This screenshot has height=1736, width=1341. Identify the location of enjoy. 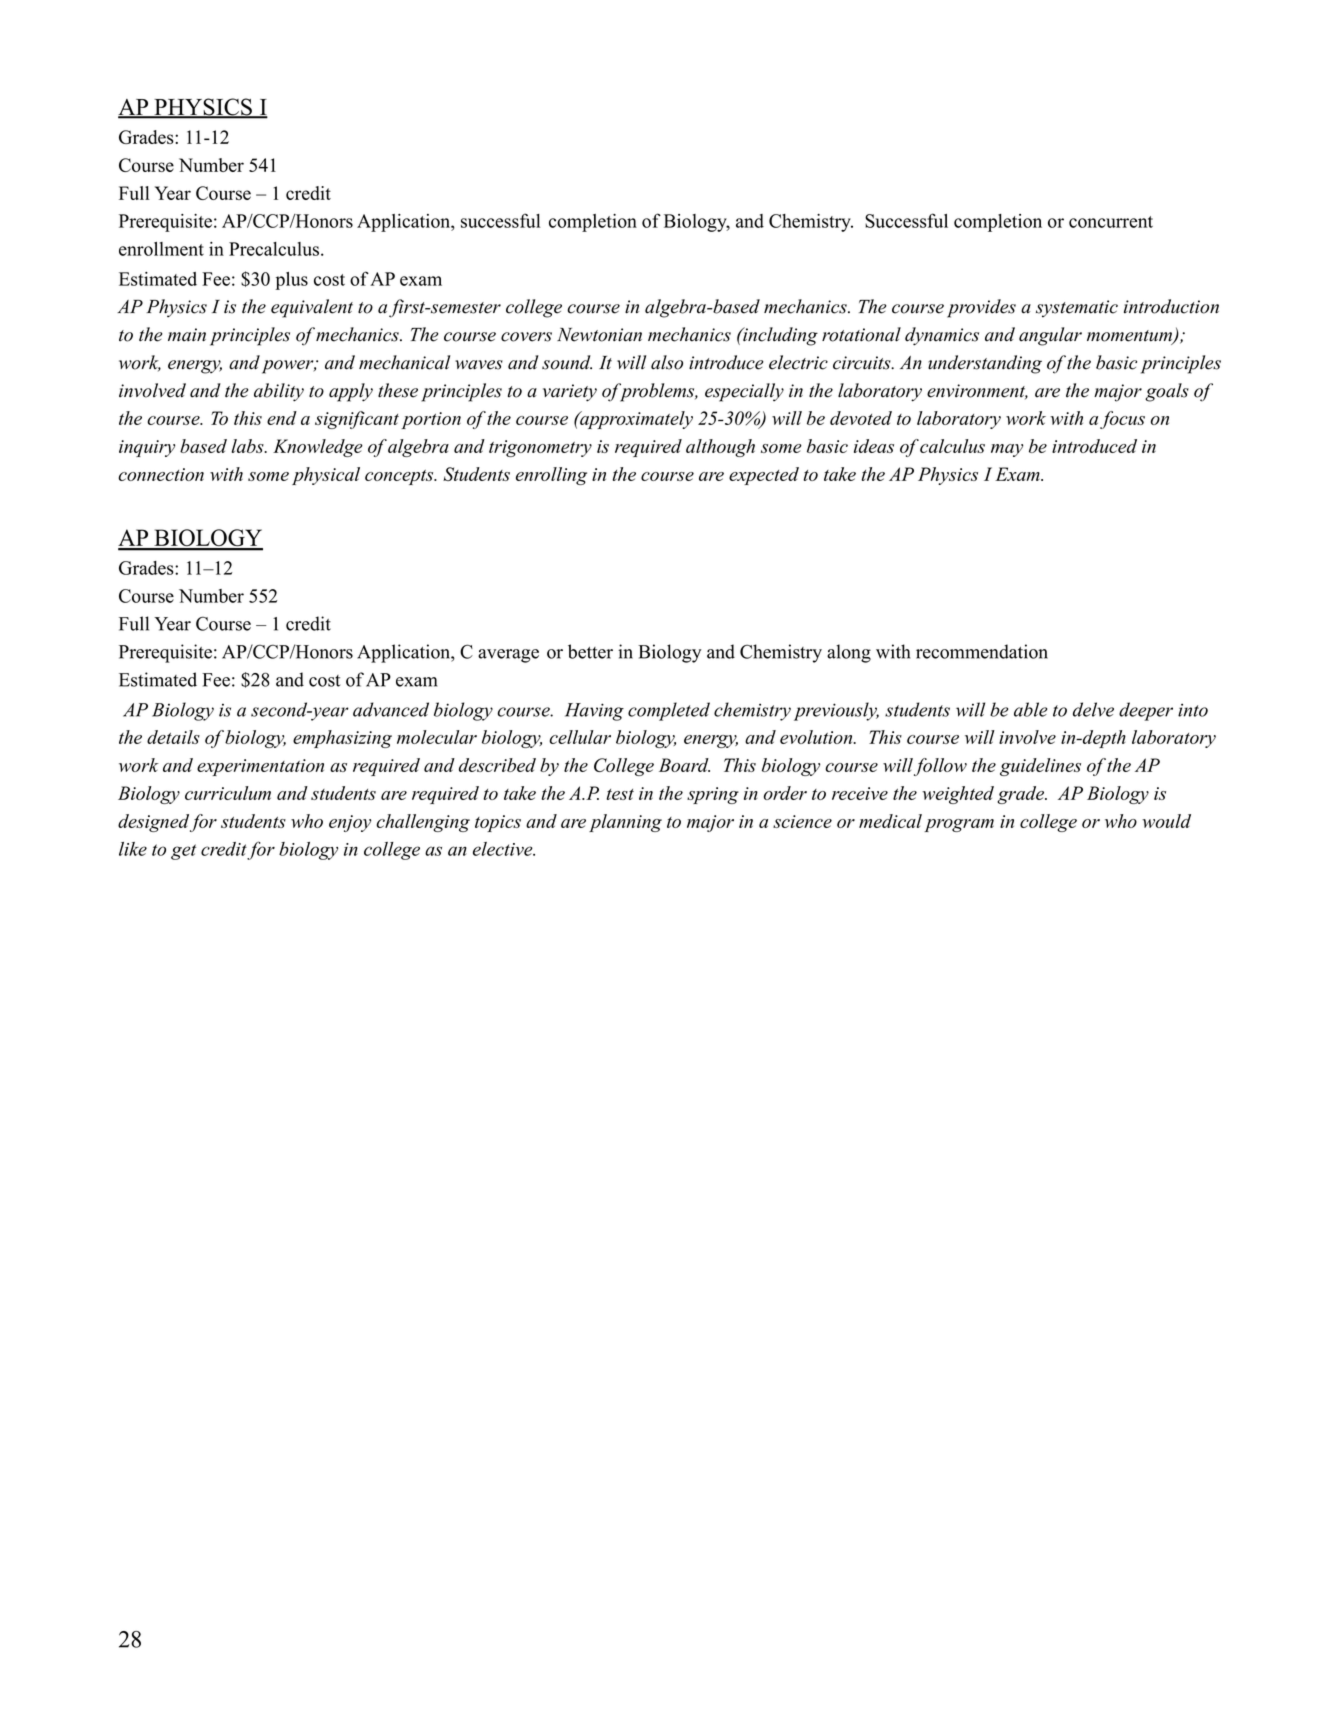
(350, 823).
